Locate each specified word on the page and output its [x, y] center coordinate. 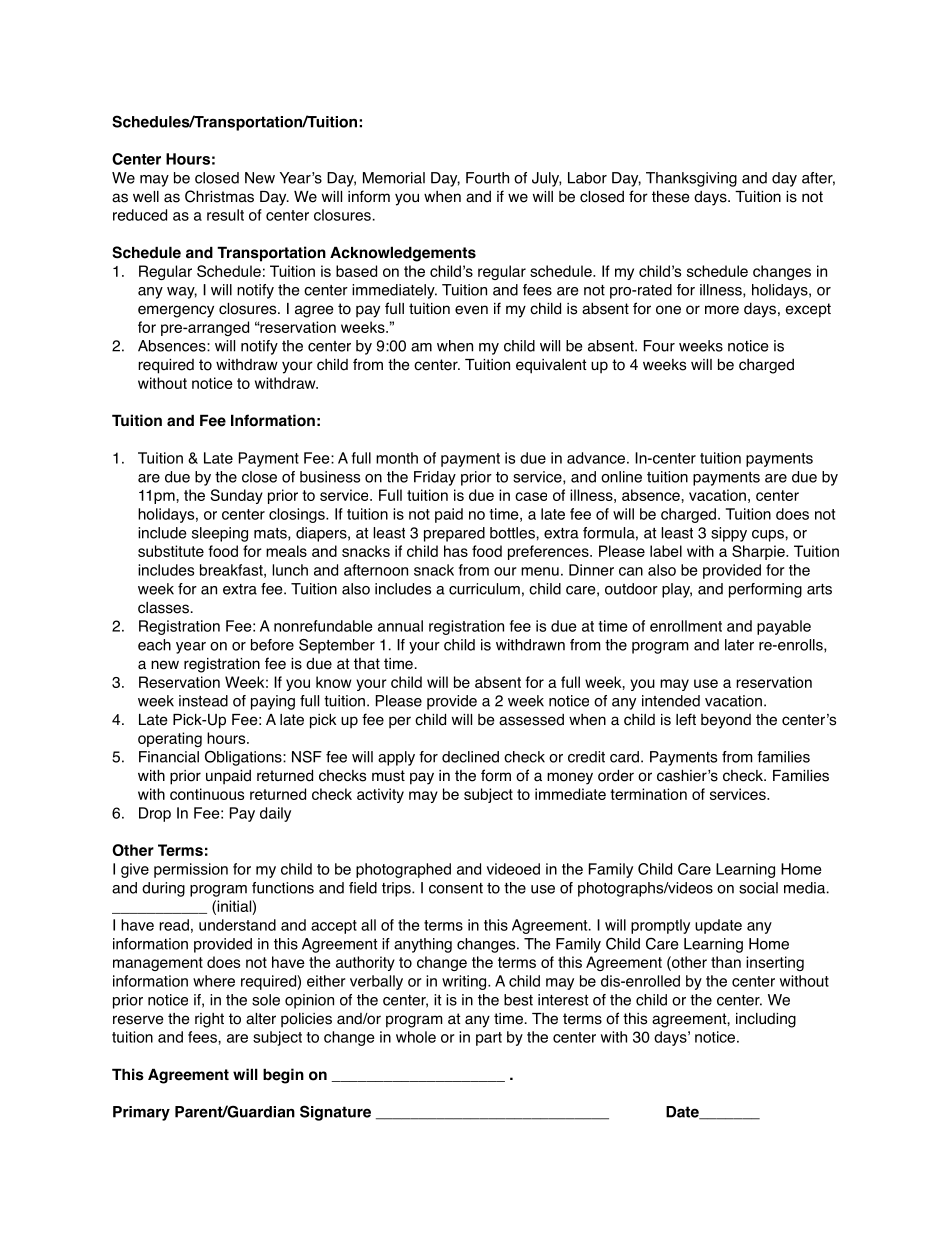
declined [470, 757]
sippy [729, 534]
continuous [207, 794]
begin [283, 1076]
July [546, 179]
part [489, 1039]
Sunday [237, 496]
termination [648, 794]
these [671, 196]
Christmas [219, 196]
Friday [435, 478]
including [766, 1020]
